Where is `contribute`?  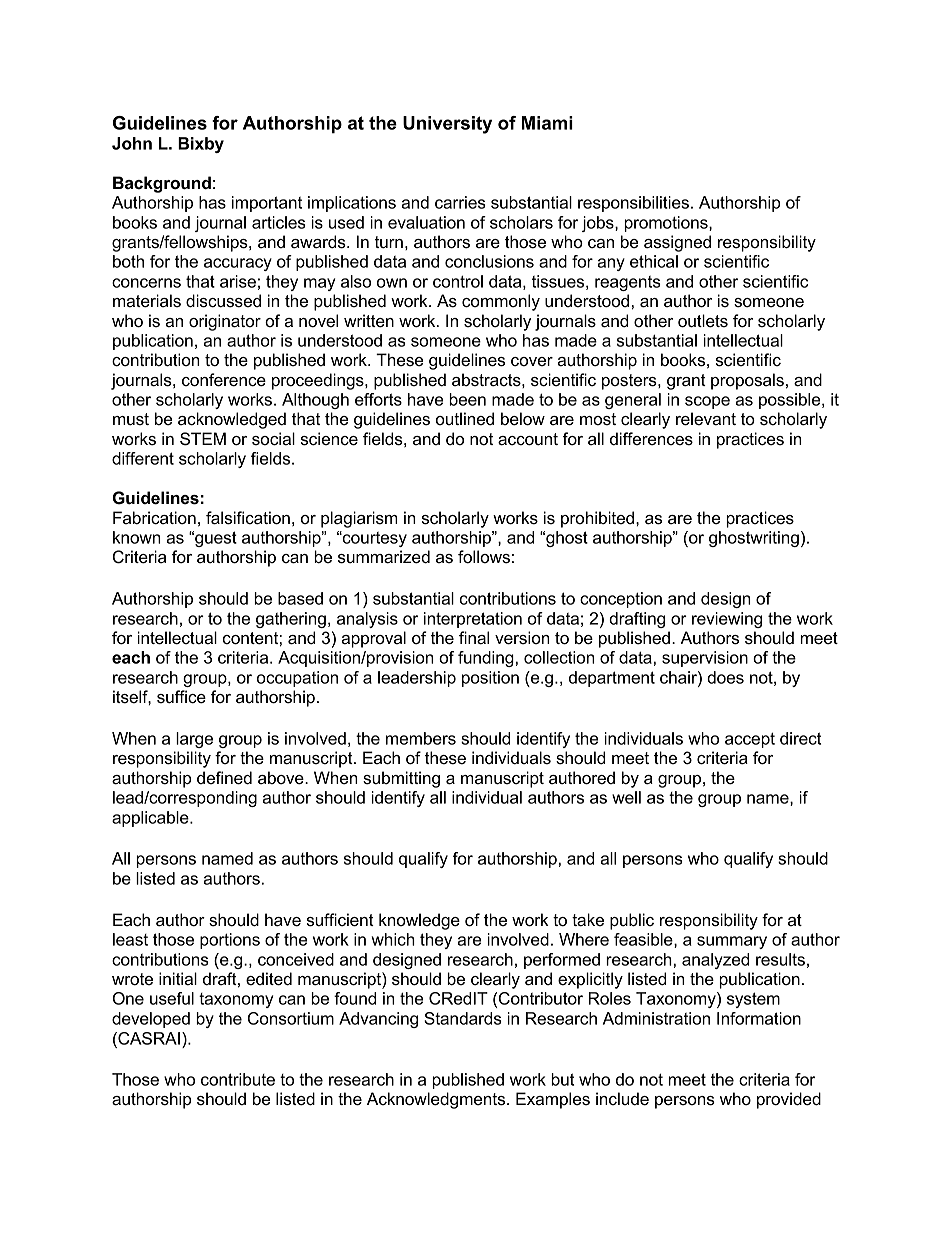 contribute is located at coordinates (238, 1079).
